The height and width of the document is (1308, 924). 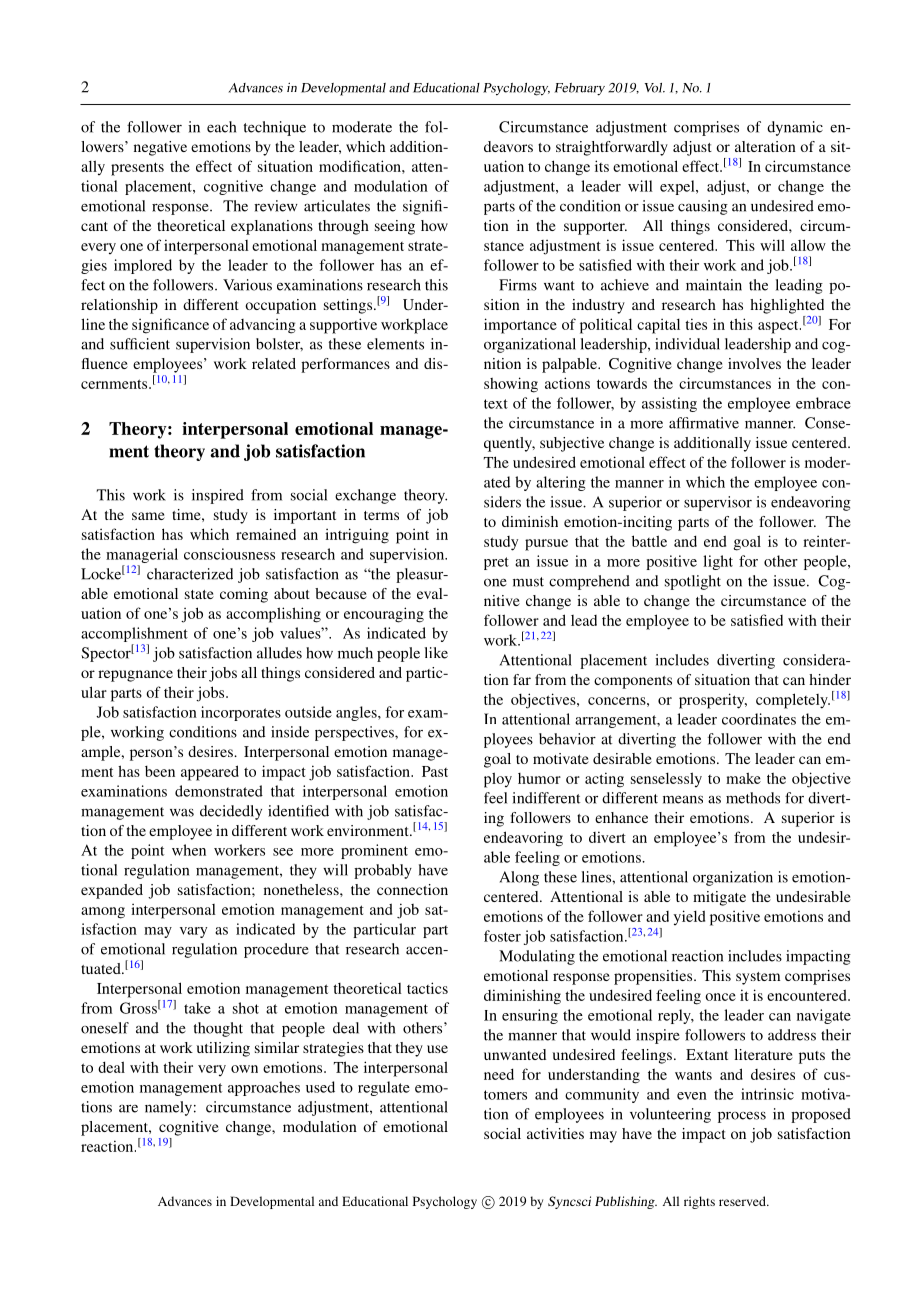 I want to click on February, so click(x=579, y=89).
